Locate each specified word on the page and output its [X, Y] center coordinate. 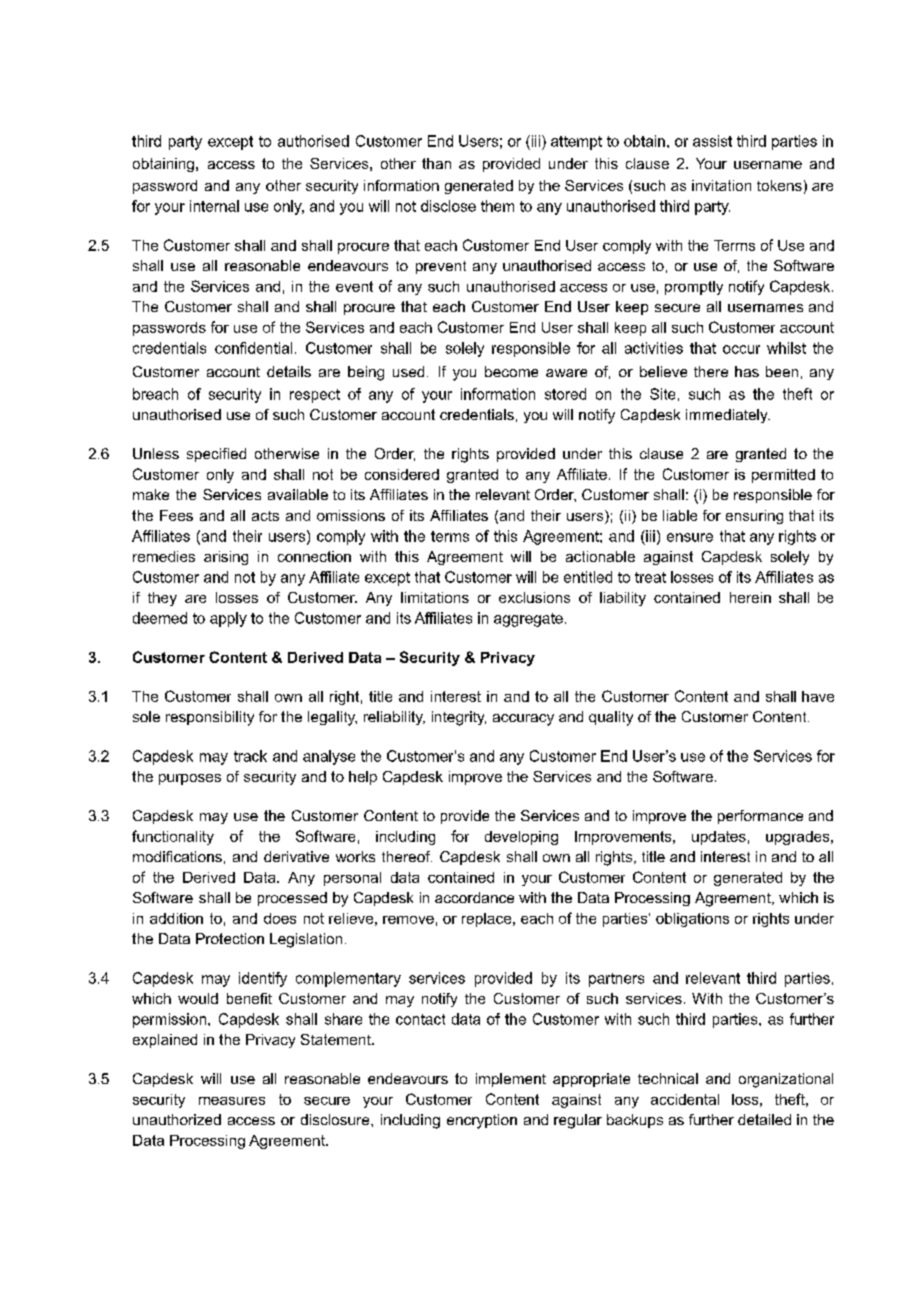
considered [402, 474]
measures [232, 1101]
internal [214, 206]
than [436, 163]
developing [521, 838]
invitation [721, 185]
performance [760, 817]
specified [216, 455]
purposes [190, 779]
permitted [783, 476]
